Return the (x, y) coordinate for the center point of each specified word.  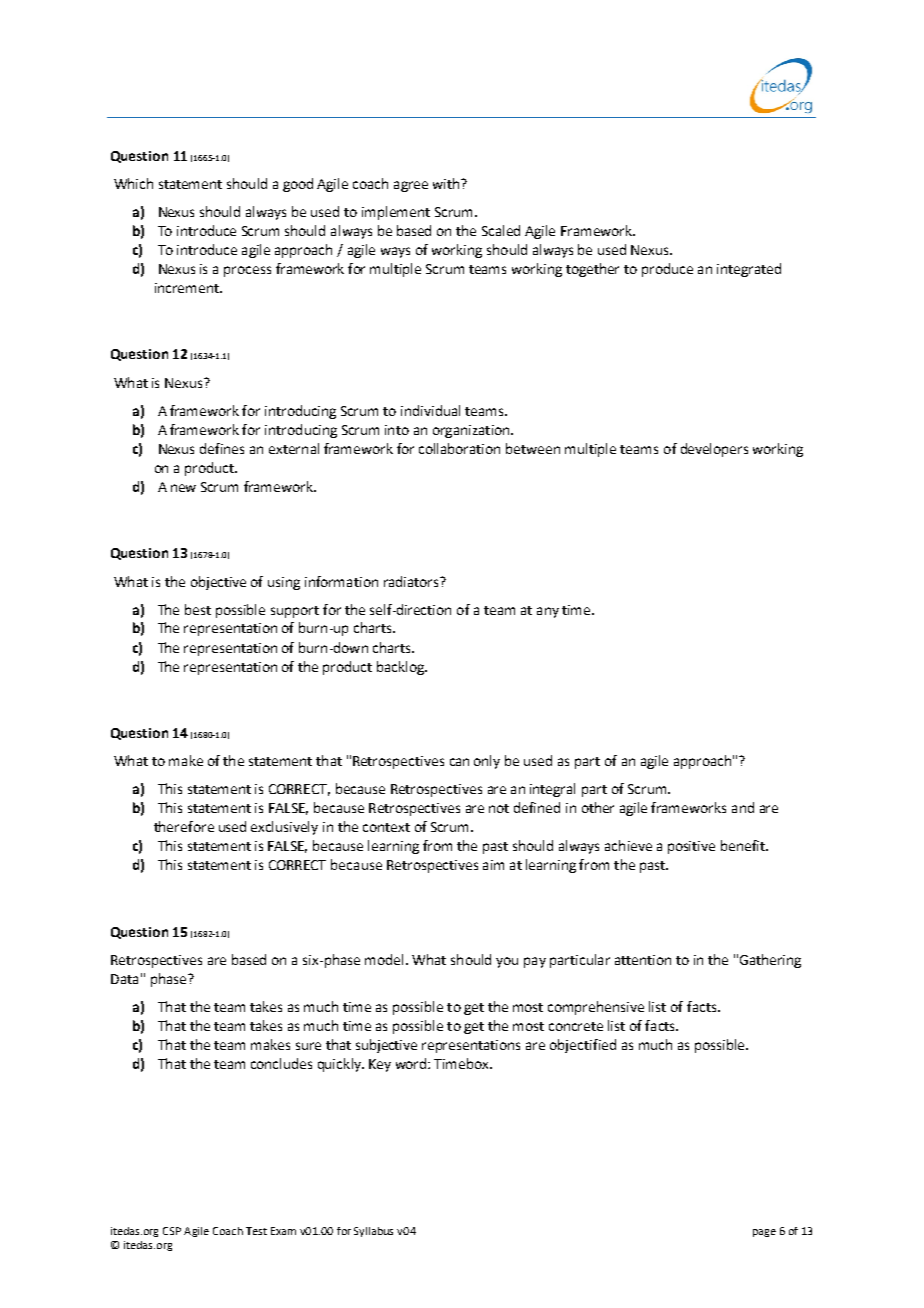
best (198, 609)
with (447, 183)
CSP (172, 1231)
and (743, 807)
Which (133, 183)
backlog (402, 668)
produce (667, 270)
